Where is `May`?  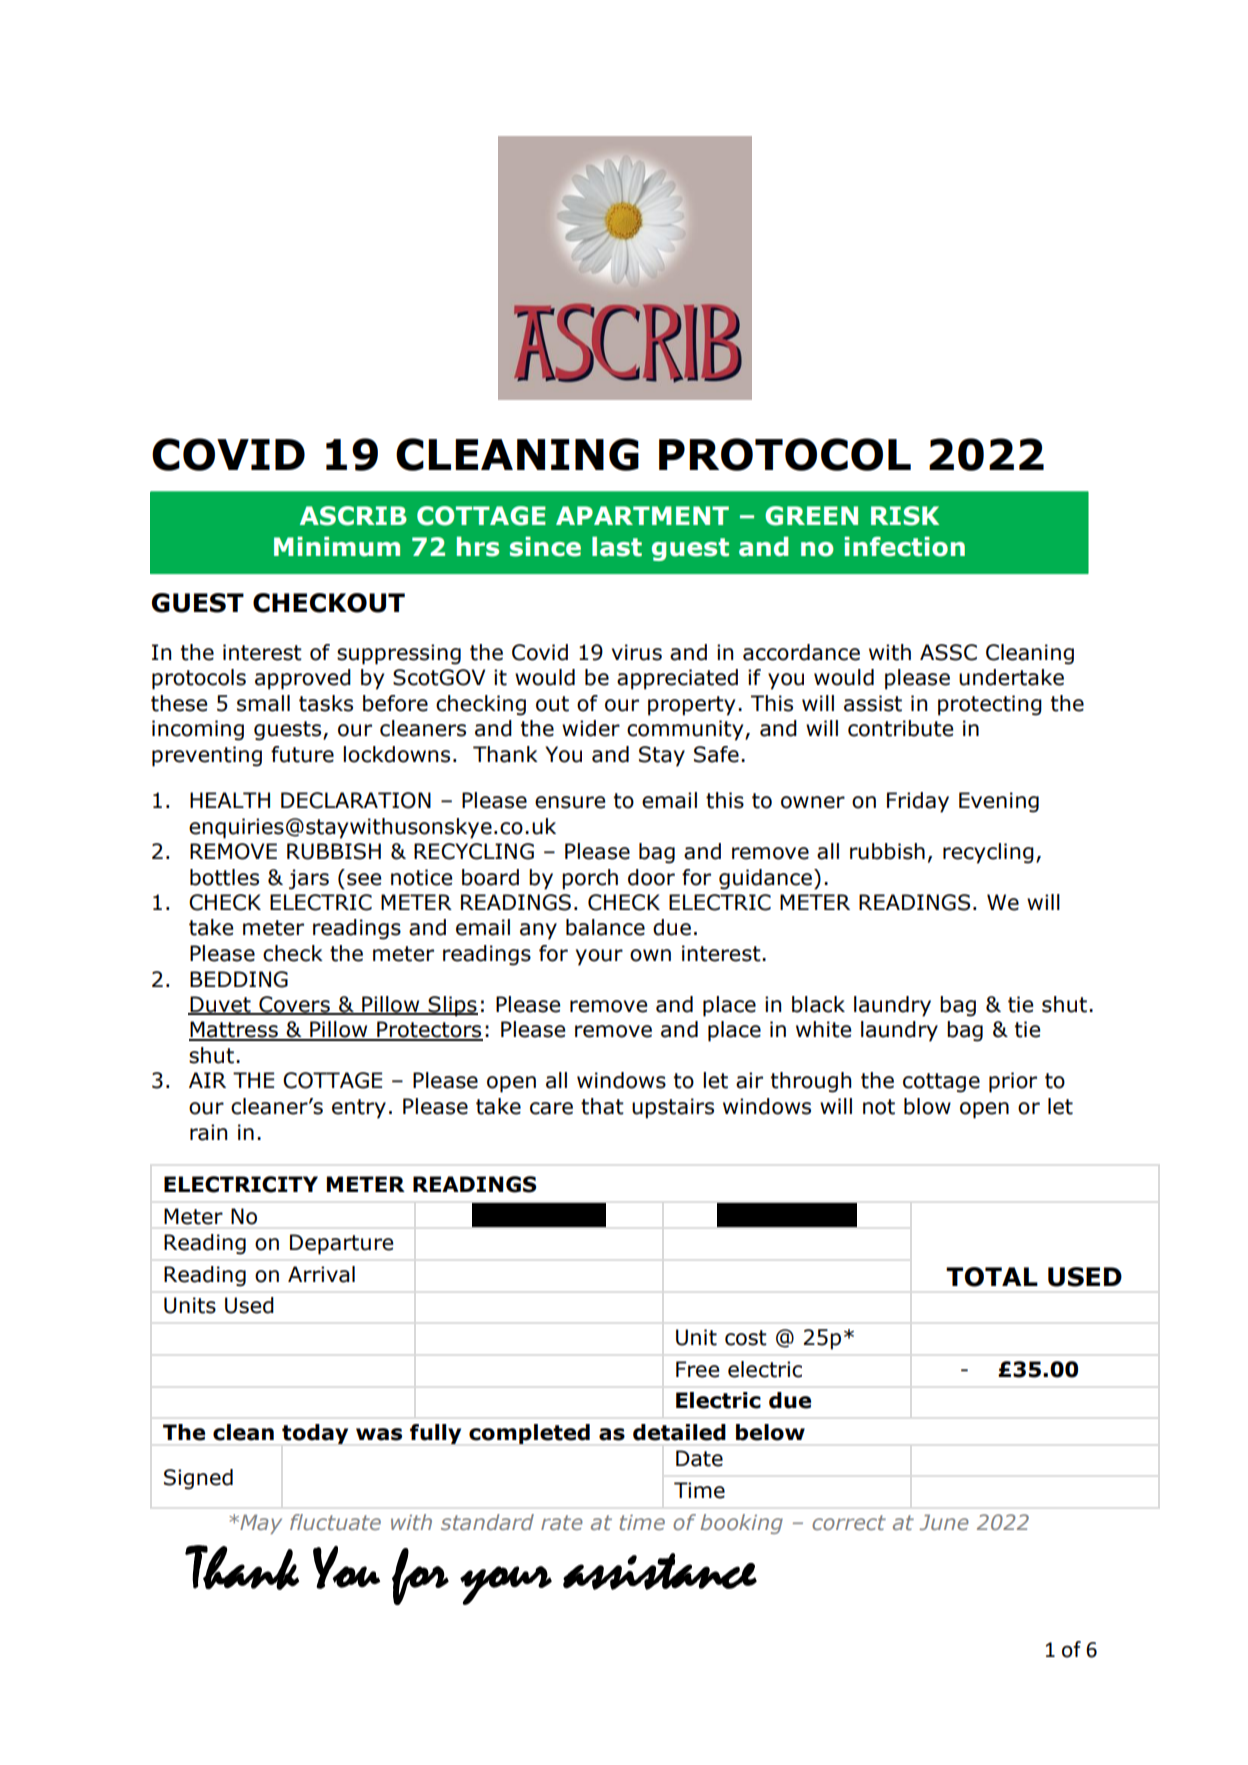
May is located at coordinates (260, 1524).
